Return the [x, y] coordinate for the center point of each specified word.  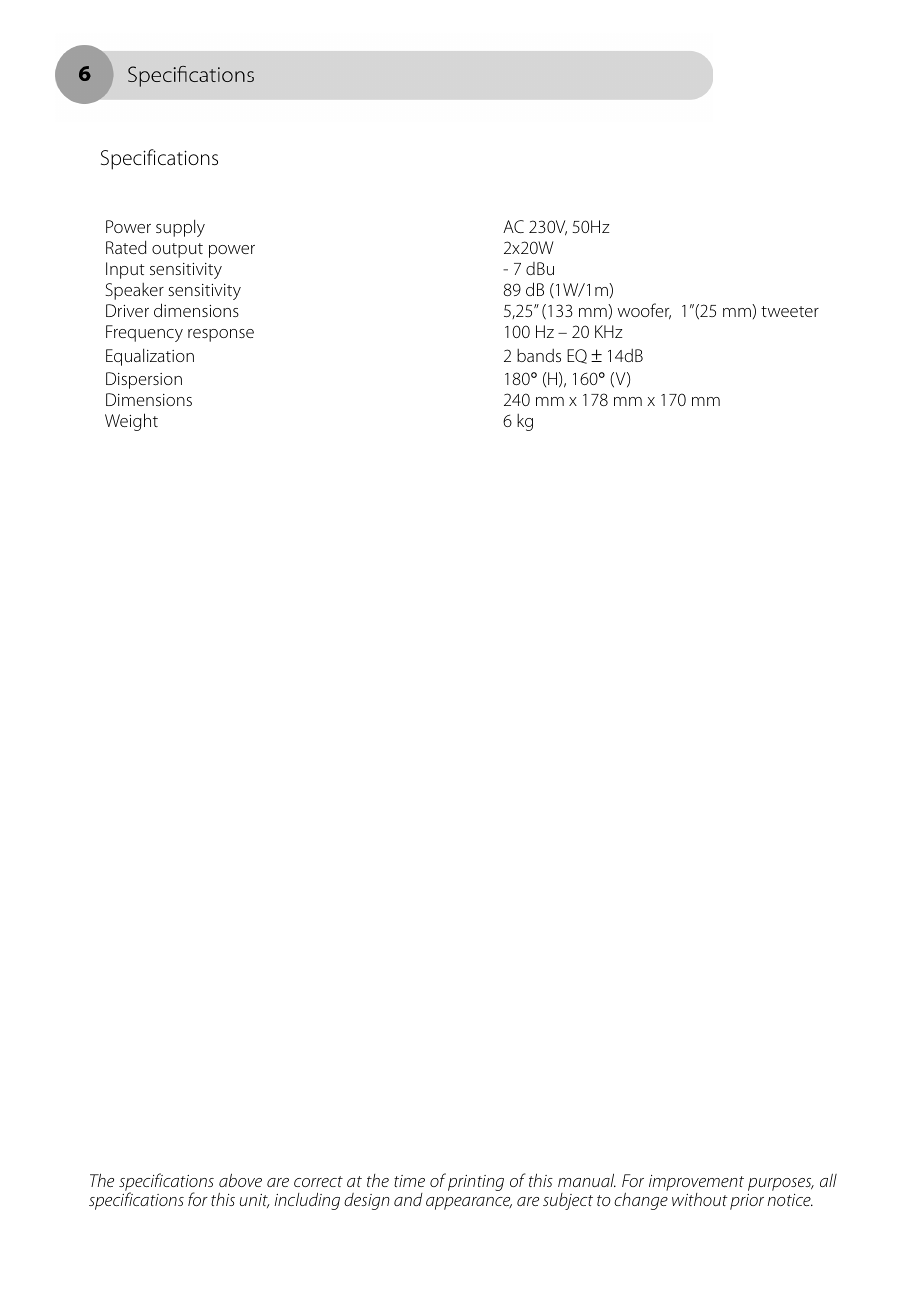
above [240, 1180]
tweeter [790, 311]
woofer [644, 311]
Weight [131, 422]
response [221, 335]
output [177, 250]
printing [476, 1183]
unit [254, 1201]
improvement [696, 1183]
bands [539, 355]
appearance [469, 1203]
